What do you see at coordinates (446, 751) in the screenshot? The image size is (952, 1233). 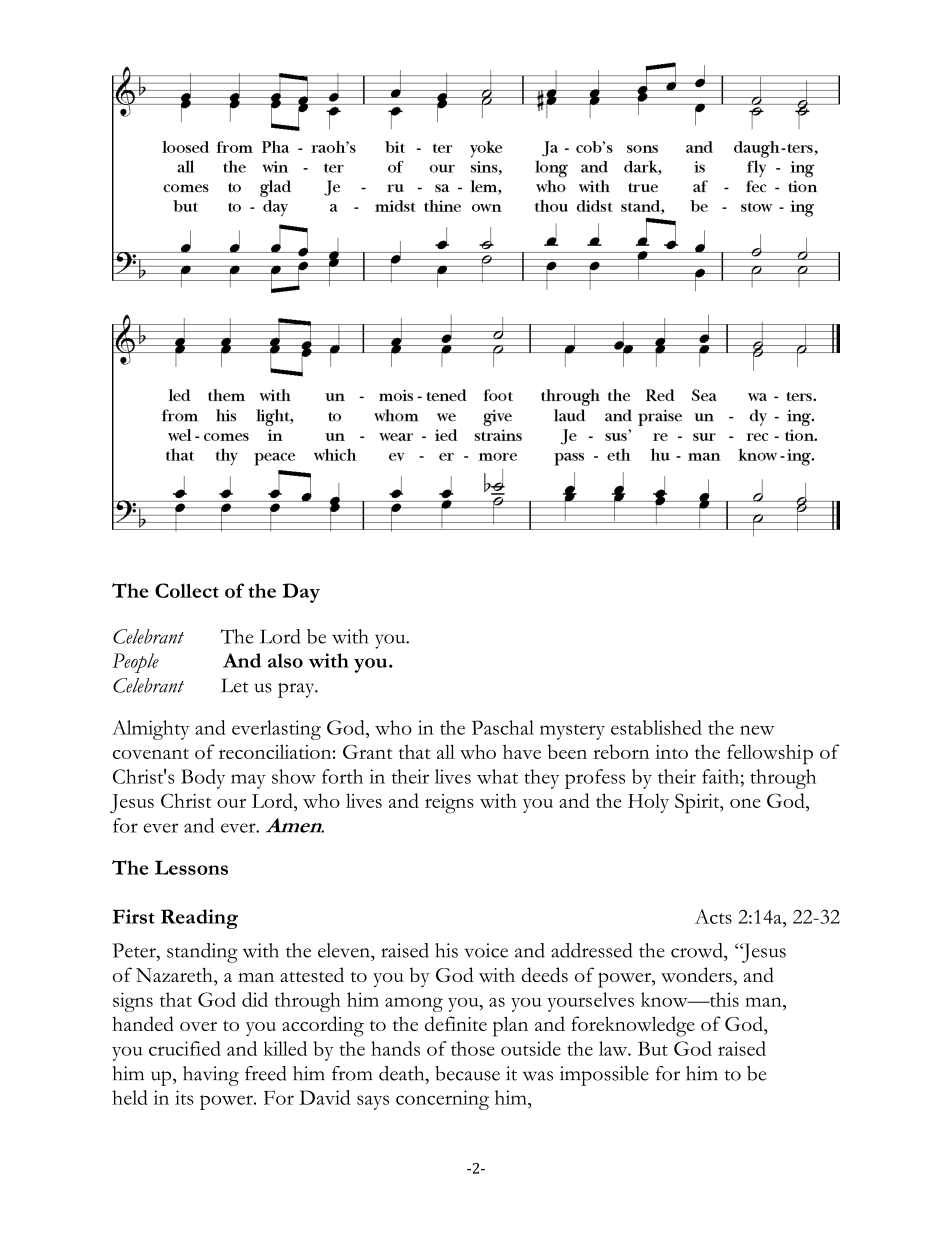 I see `all` at bounding box center [446, 751].
